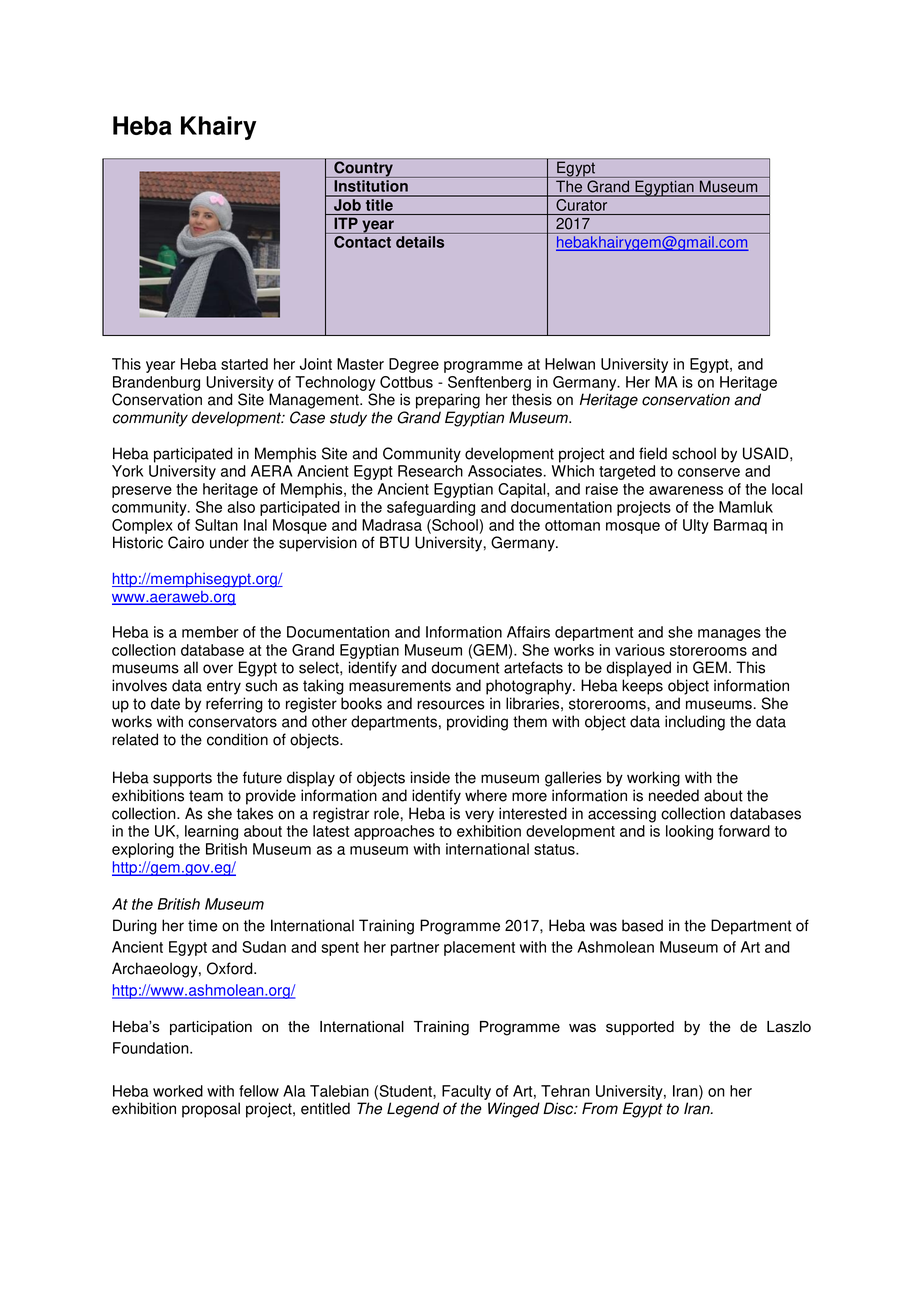 Image resolution: width=924 pixels, height=1308 pixels. What do you see at coordinates (709, 472) in the screenshot?
I see `conserve` at bounding box center [709, 472].
